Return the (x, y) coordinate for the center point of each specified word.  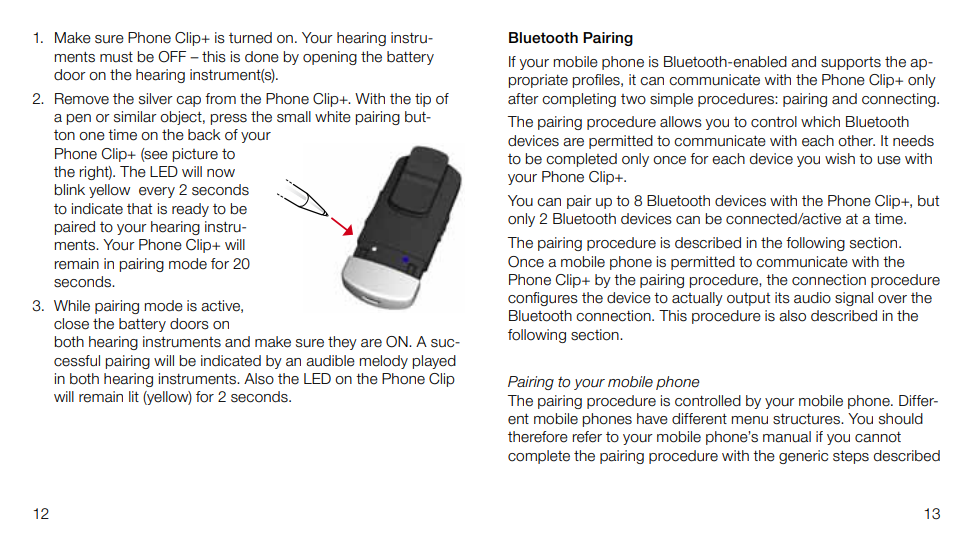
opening (330, 58)
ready (190, 210)
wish (840, 159)
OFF (172, 57)
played (434, 362)
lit (134, 396)
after (523, 99)
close (71, 324)
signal (854, 299)
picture (195, 155)
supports (851, 63)
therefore (538, 437)
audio (812, 298)
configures (543, 299)
